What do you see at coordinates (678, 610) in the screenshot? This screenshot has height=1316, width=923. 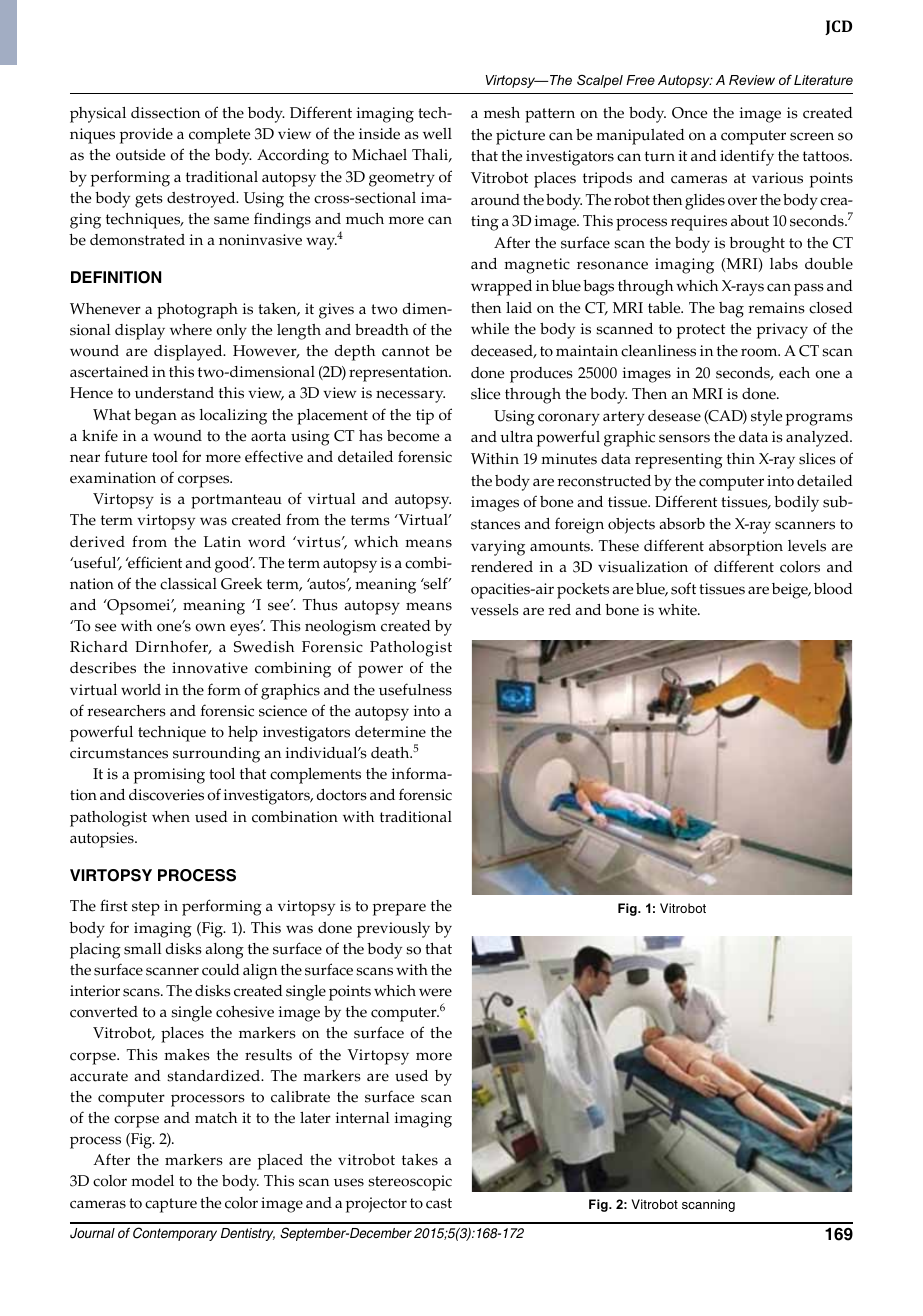 I see `white` at bounding box center [678, 610].
